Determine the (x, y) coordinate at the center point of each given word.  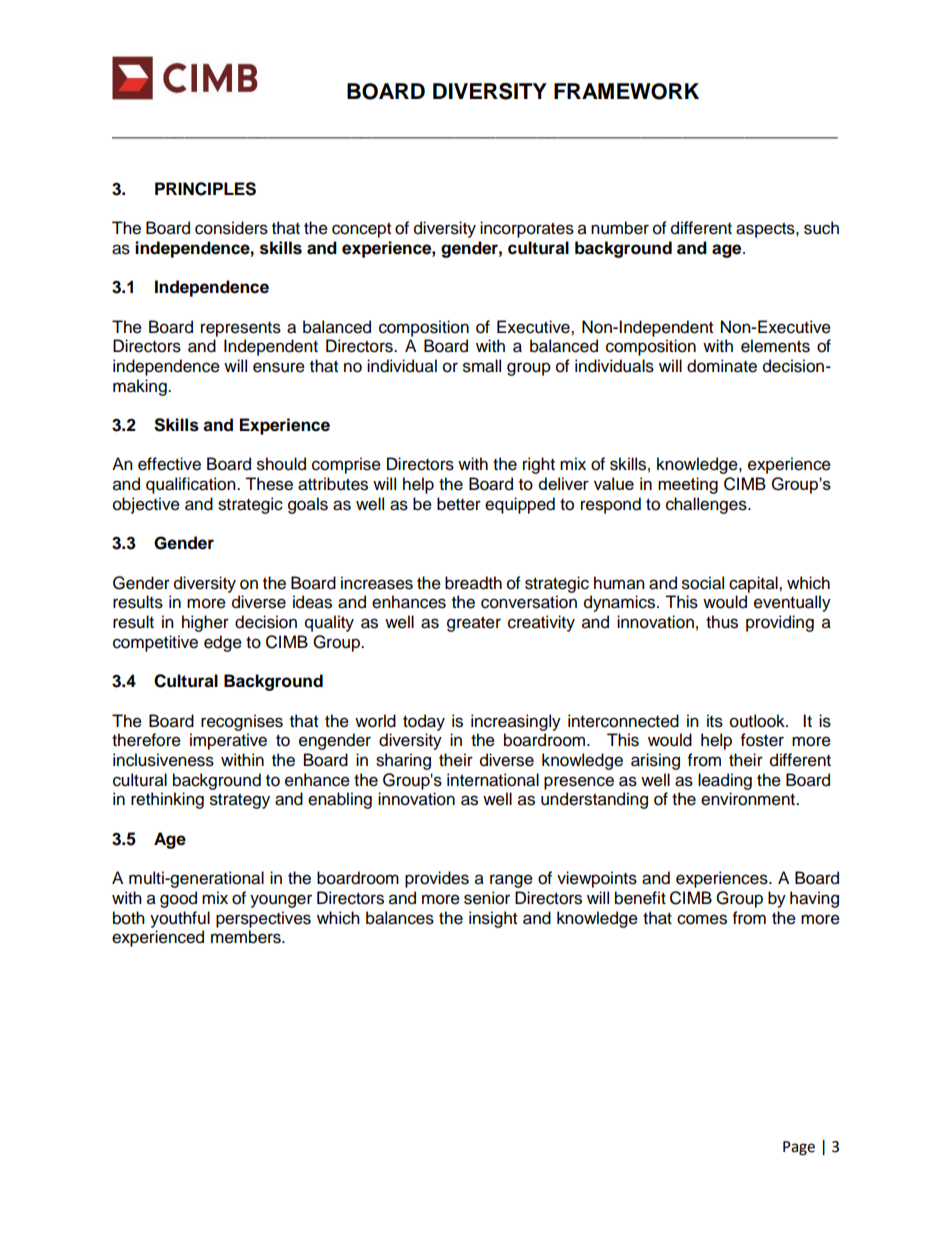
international (493, 780)
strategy (240, 801)
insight (493, 919)
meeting (688, 485)
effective (169, 464)
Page (799, 1148)
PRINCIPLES (205, 189)
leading (725, 781)
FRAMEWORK (626, 91)
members (247, 937)
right (539, 465)
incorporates (527, 229)
